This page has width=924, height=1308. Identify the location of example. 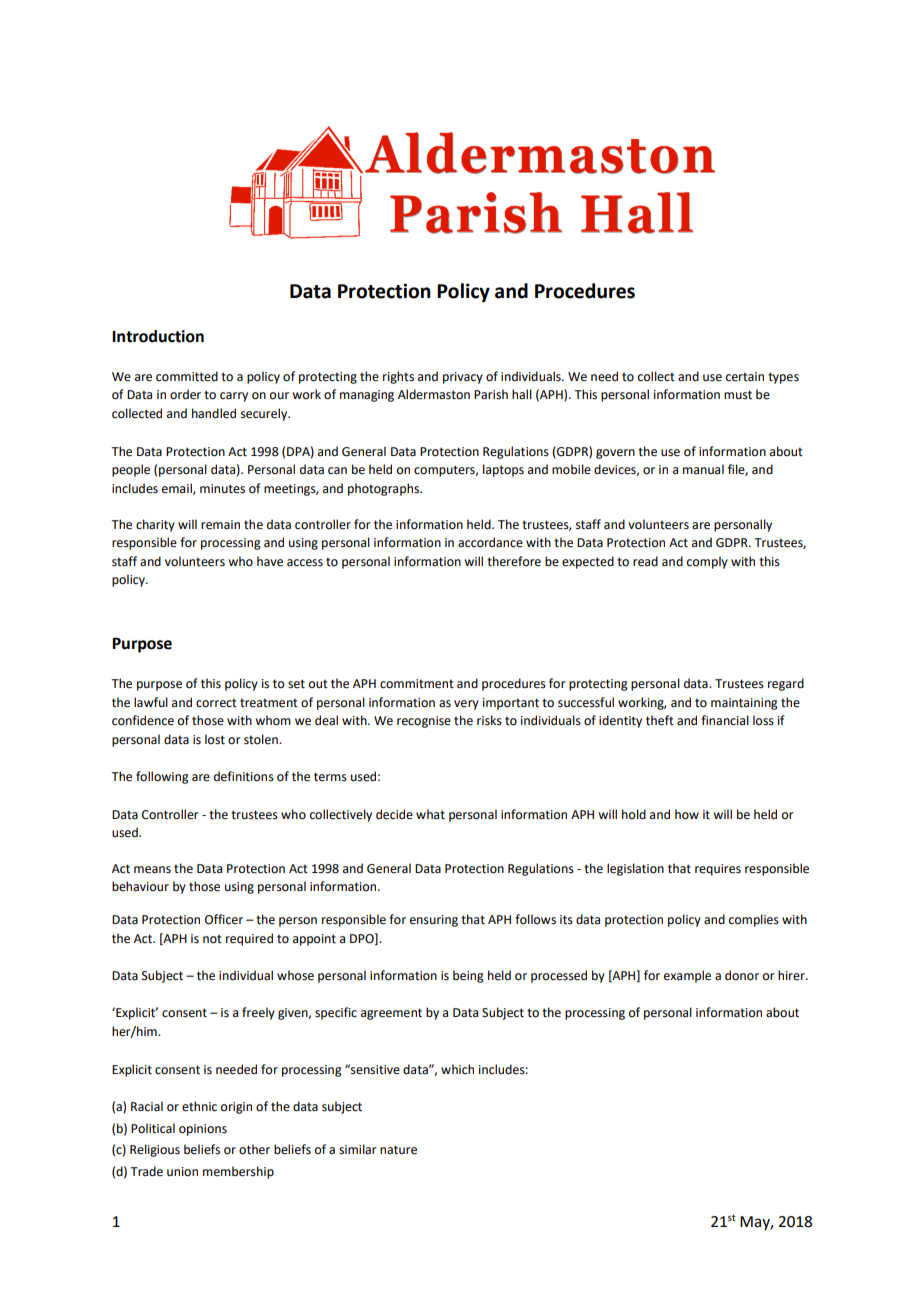
(687, 976).
